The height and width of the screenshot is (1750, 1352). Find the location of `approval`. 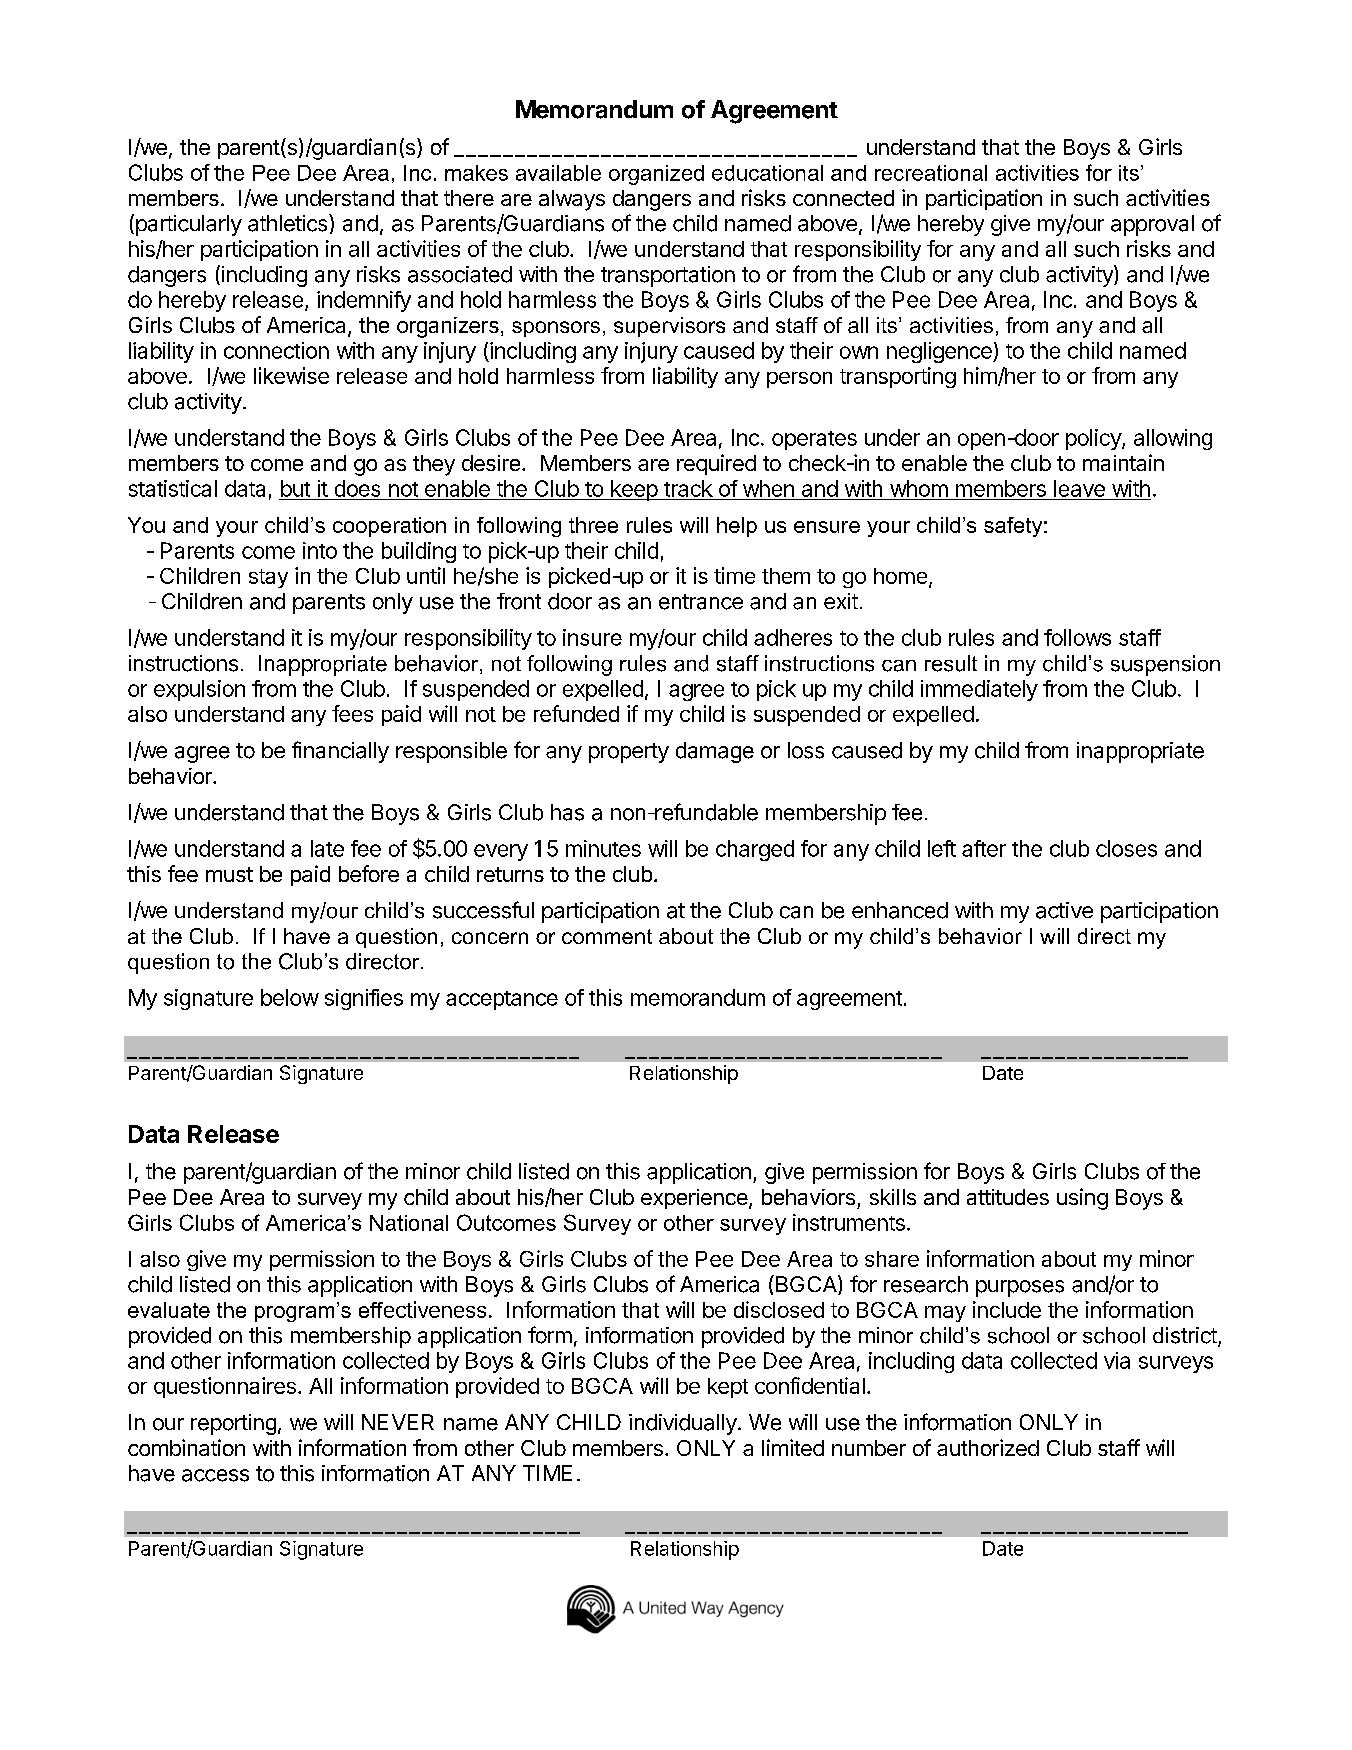

approval is located at coordinates (1152, 225).
